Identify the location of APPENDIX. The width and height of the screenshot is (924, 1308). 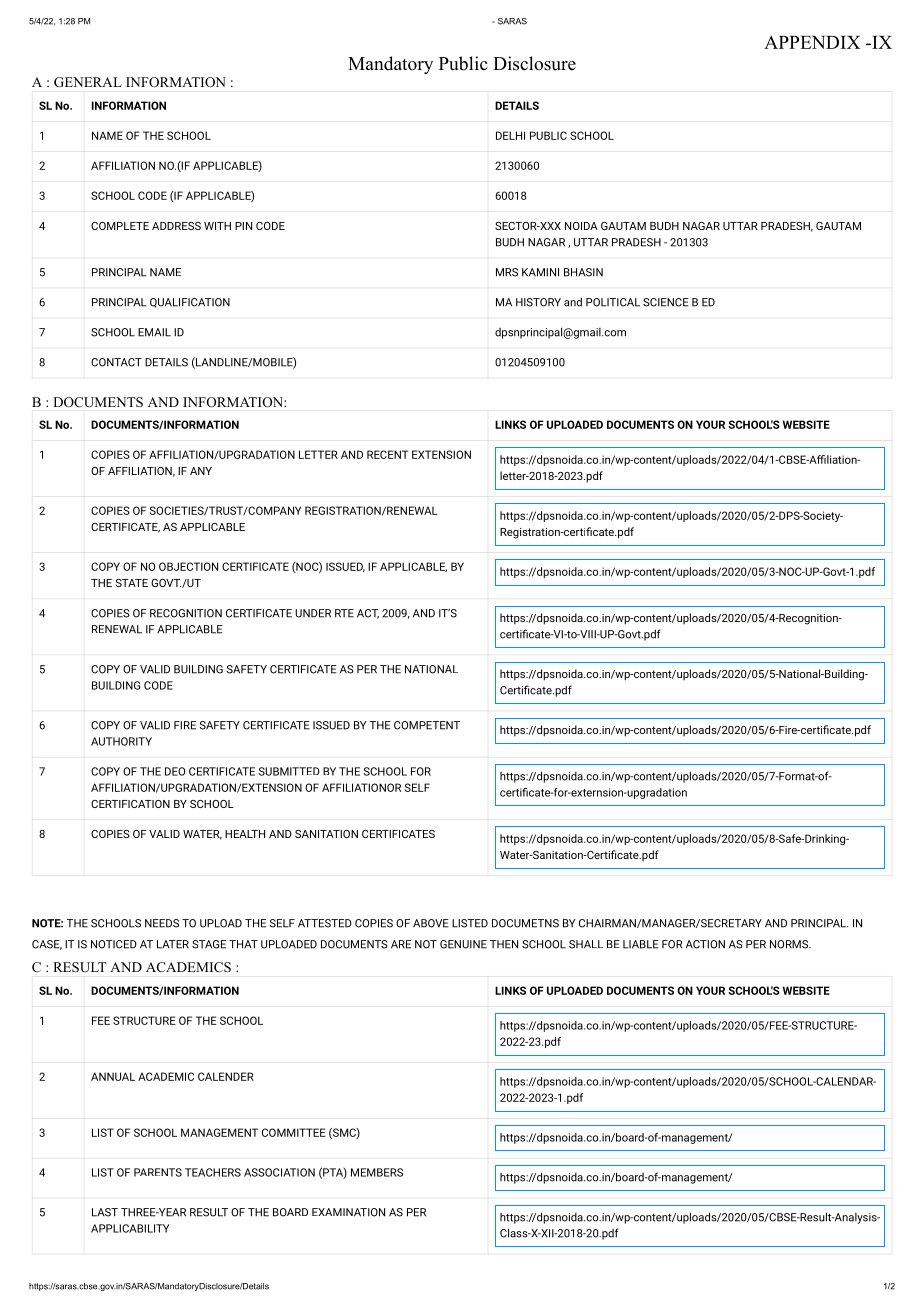
(812, 42).
